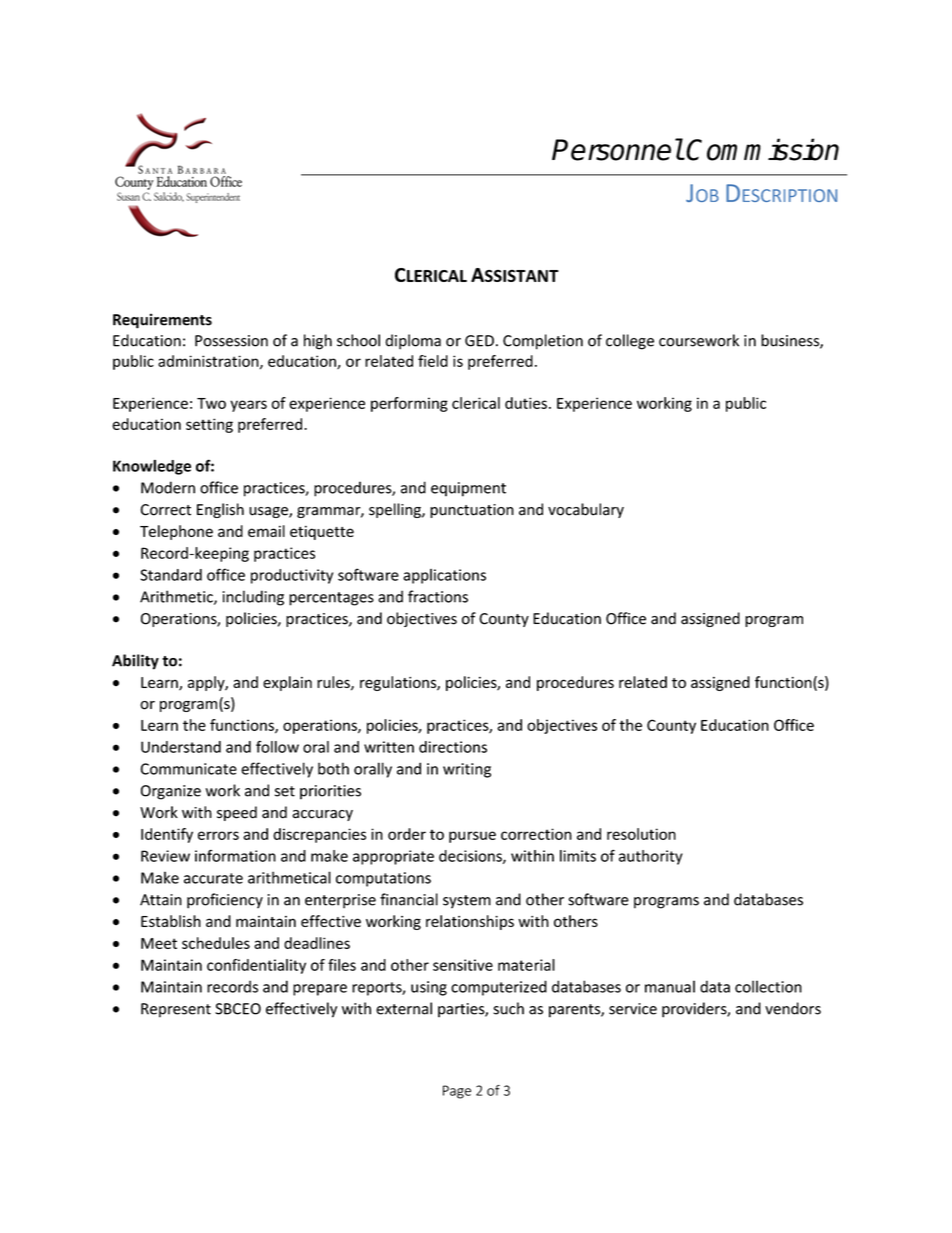 The width and height of the screenshot is (952, 1233). I want to click on Possession, so click(231, 341).
